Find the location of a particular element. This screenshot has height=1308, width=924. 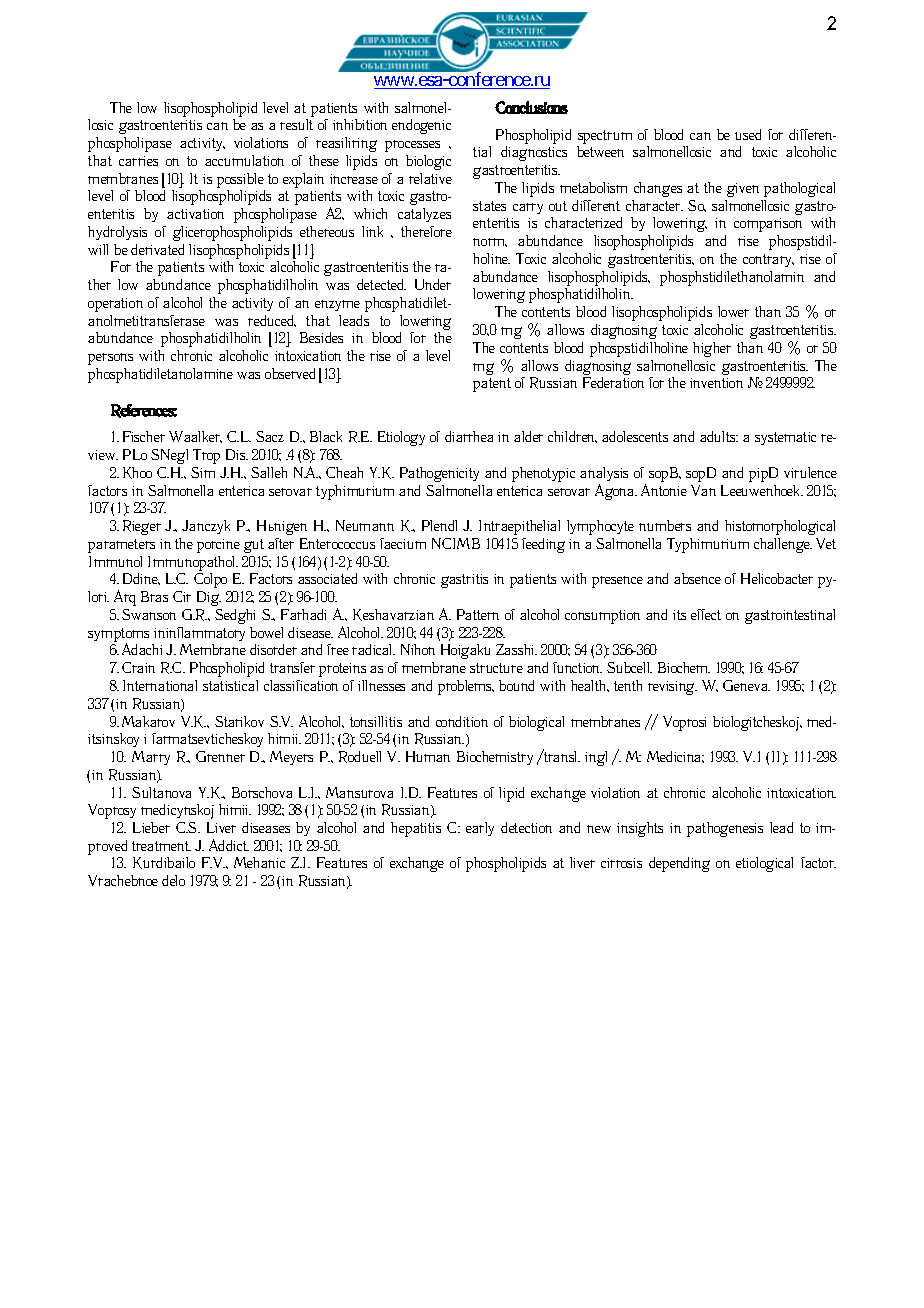

delo is located at coordinates (173, 880).
